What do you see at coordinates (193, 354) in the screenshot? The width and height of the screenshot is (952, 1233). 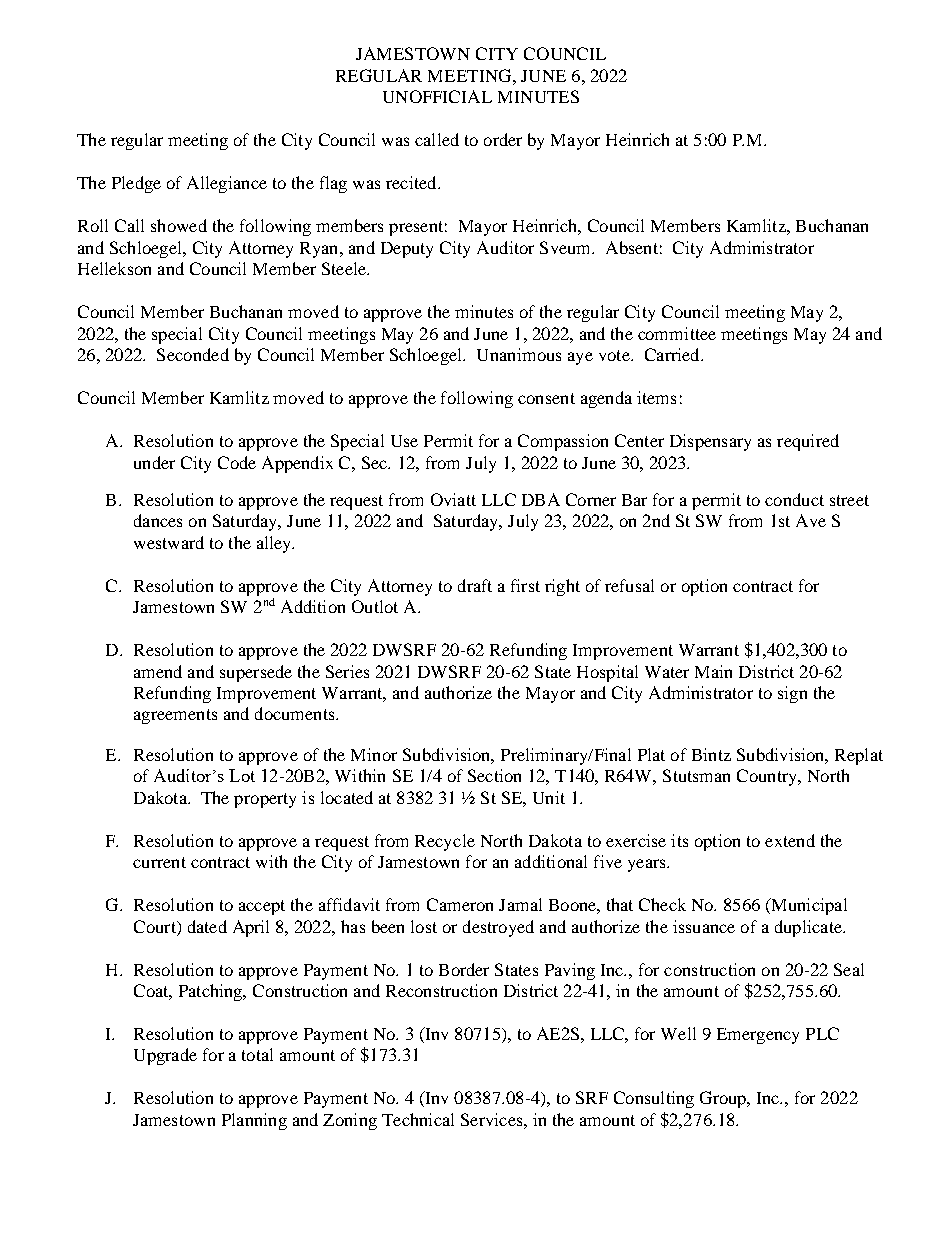 I see `Seconded` at bounding box center [193, 354].
